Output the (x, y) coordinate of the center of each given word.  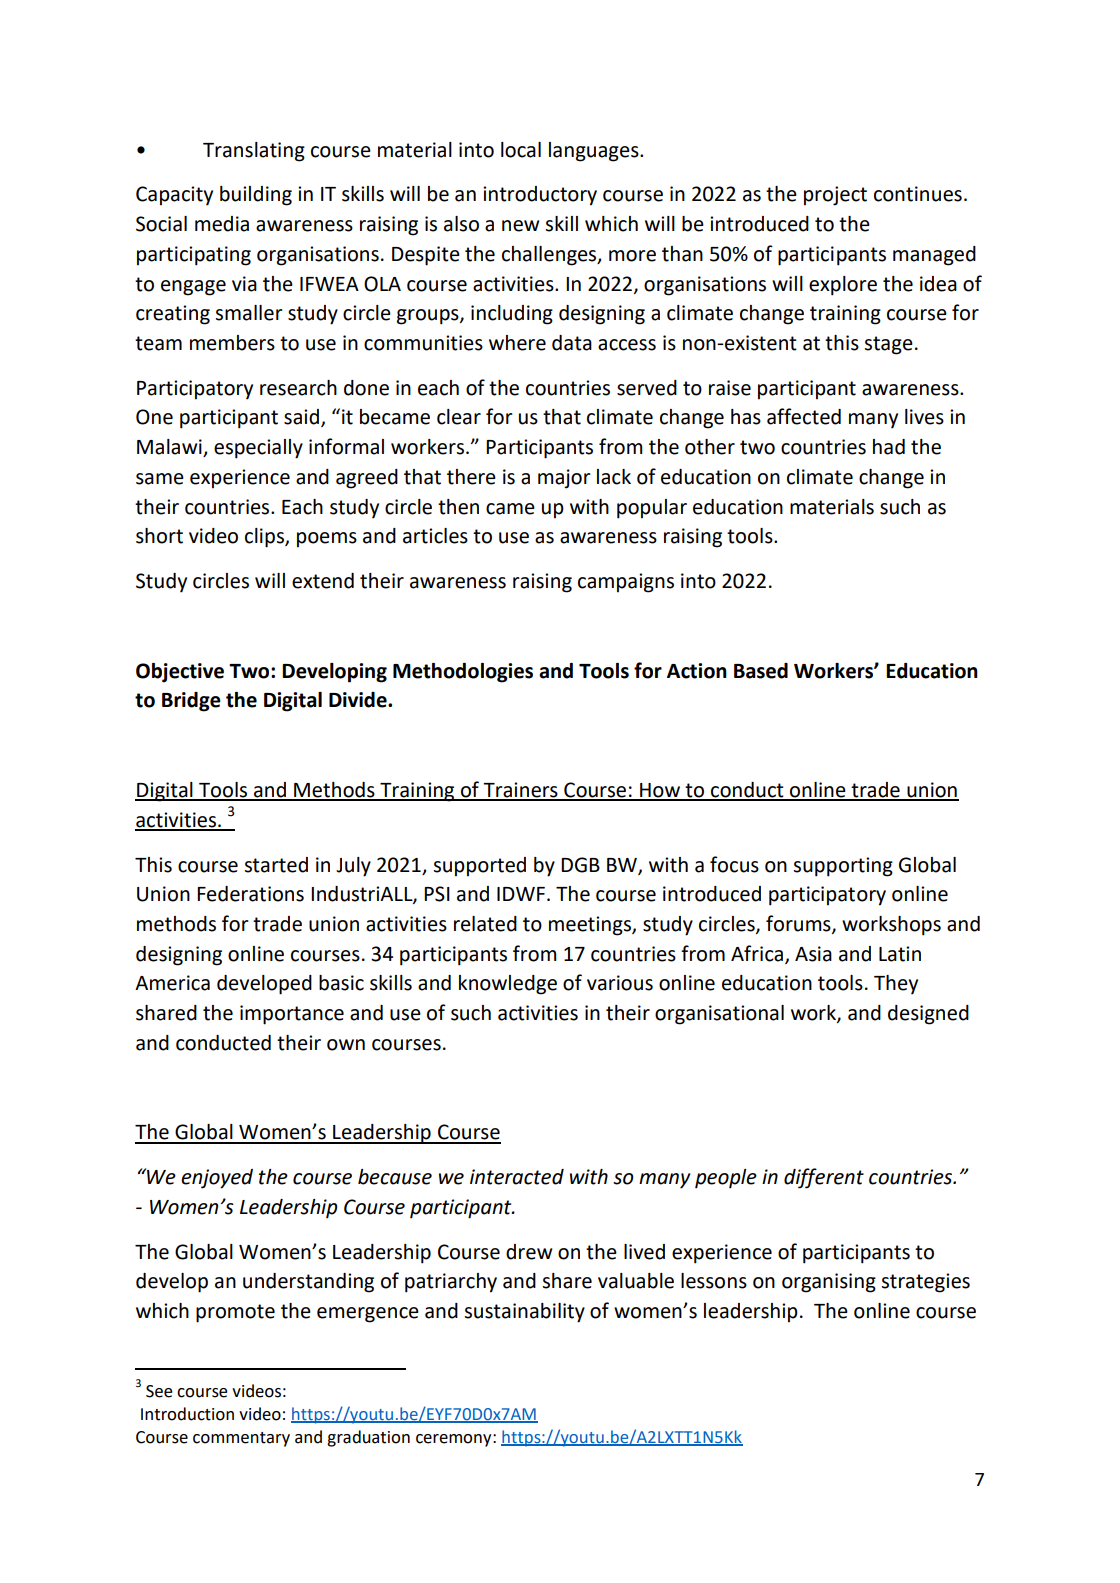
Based (761, 671)
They (896, 985)
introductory (540, 196)
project (835, 196)
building (256, 196)
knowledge (508, 985)
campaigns (626, 583)
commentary (241, 1439)
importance (292, 1015)
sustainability (524, 1313)
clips (265, 538)
